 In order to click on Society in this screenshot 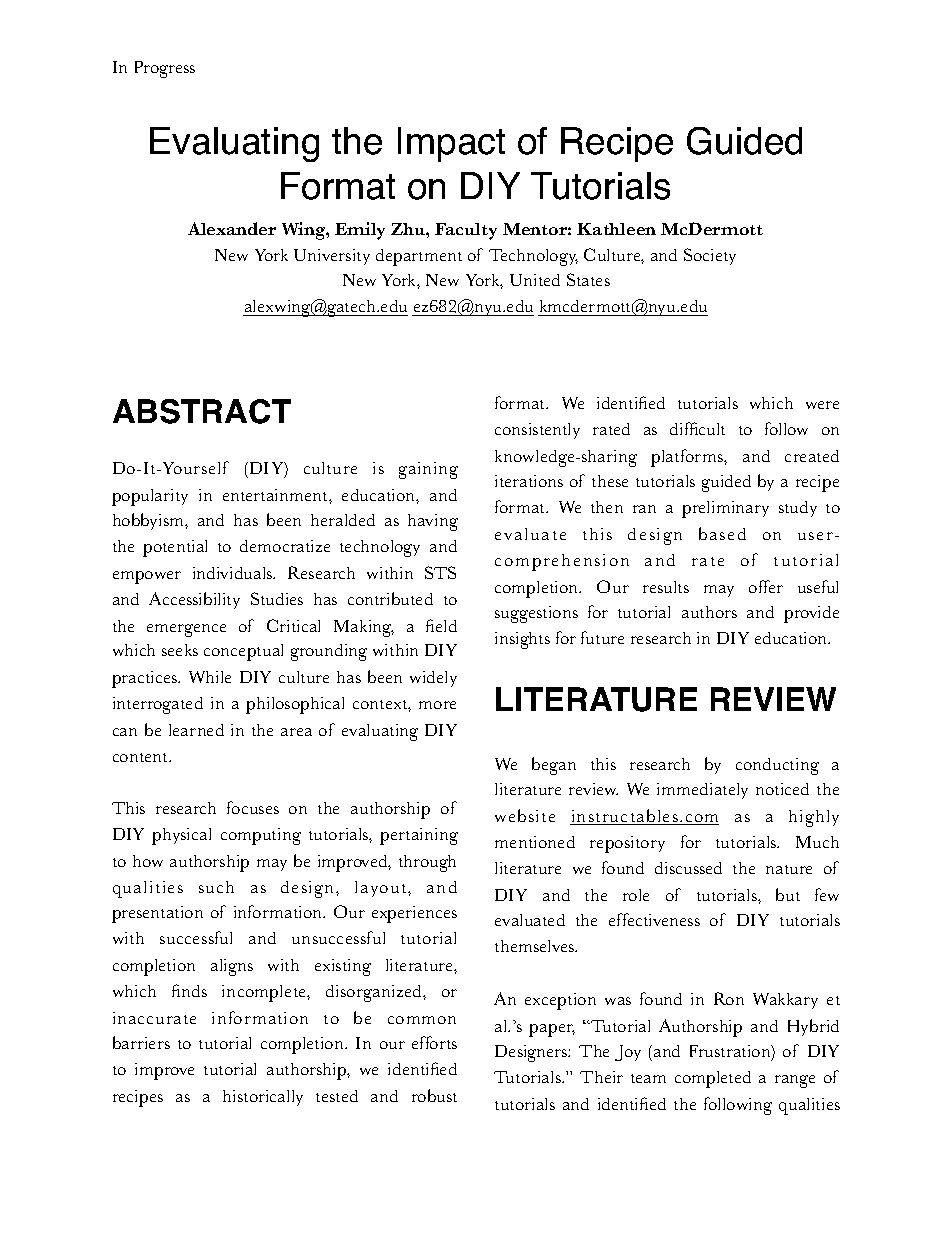, I will do `click(710, 256)`.
